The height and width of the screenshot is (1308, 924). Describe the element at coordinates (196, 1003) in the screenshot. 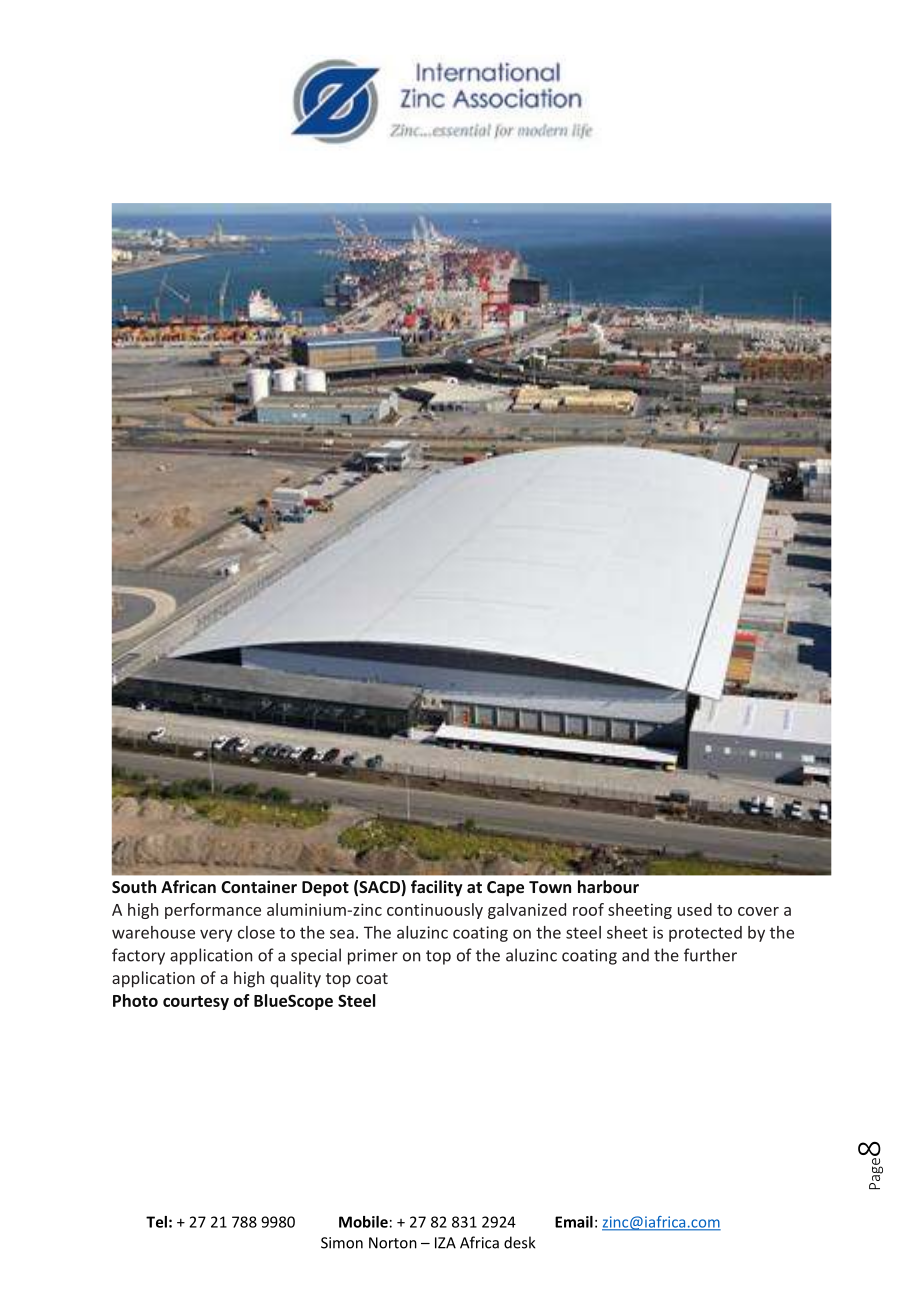

I see `courtesy` at that location.
